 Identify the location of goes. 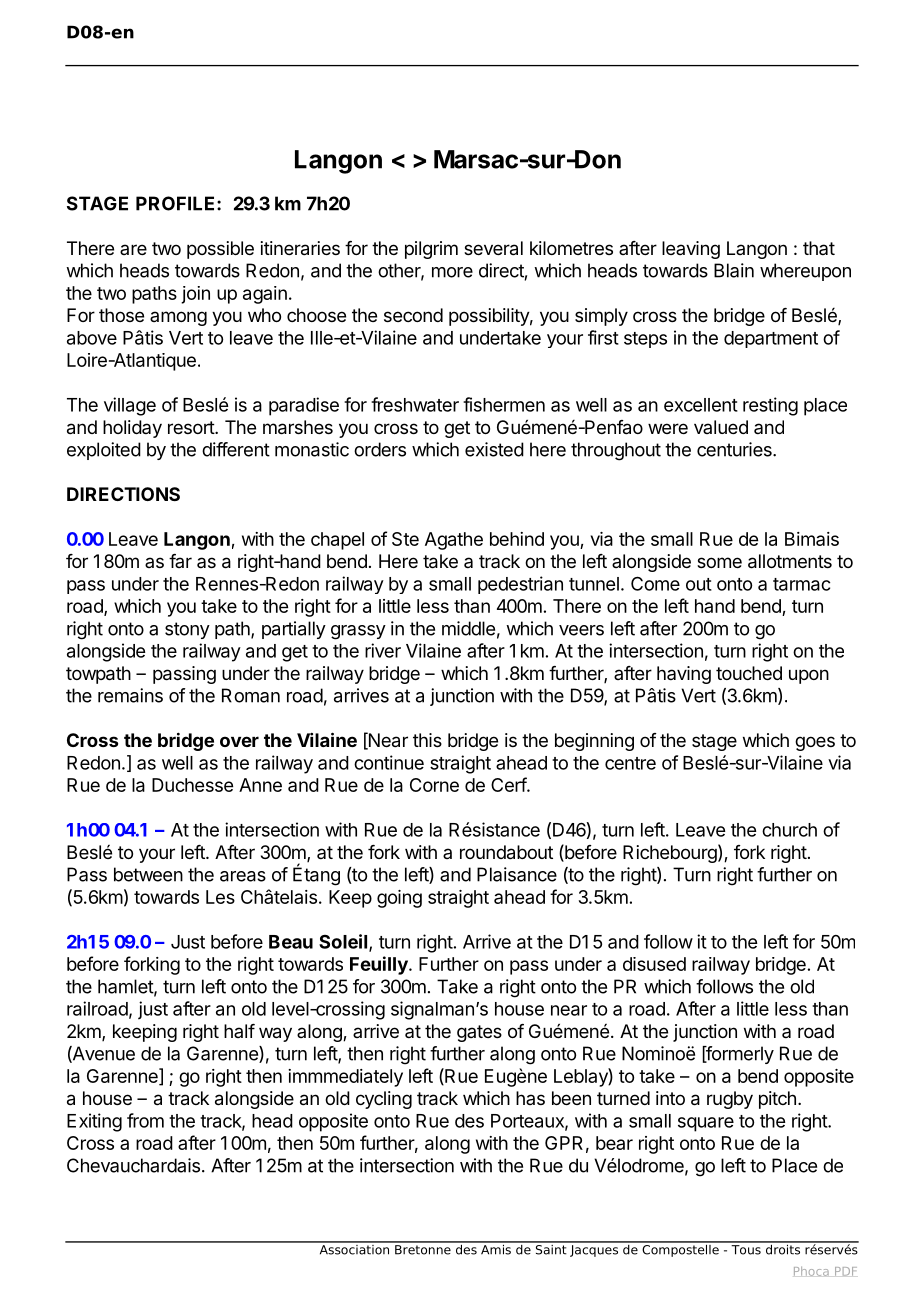
(815, 743).
